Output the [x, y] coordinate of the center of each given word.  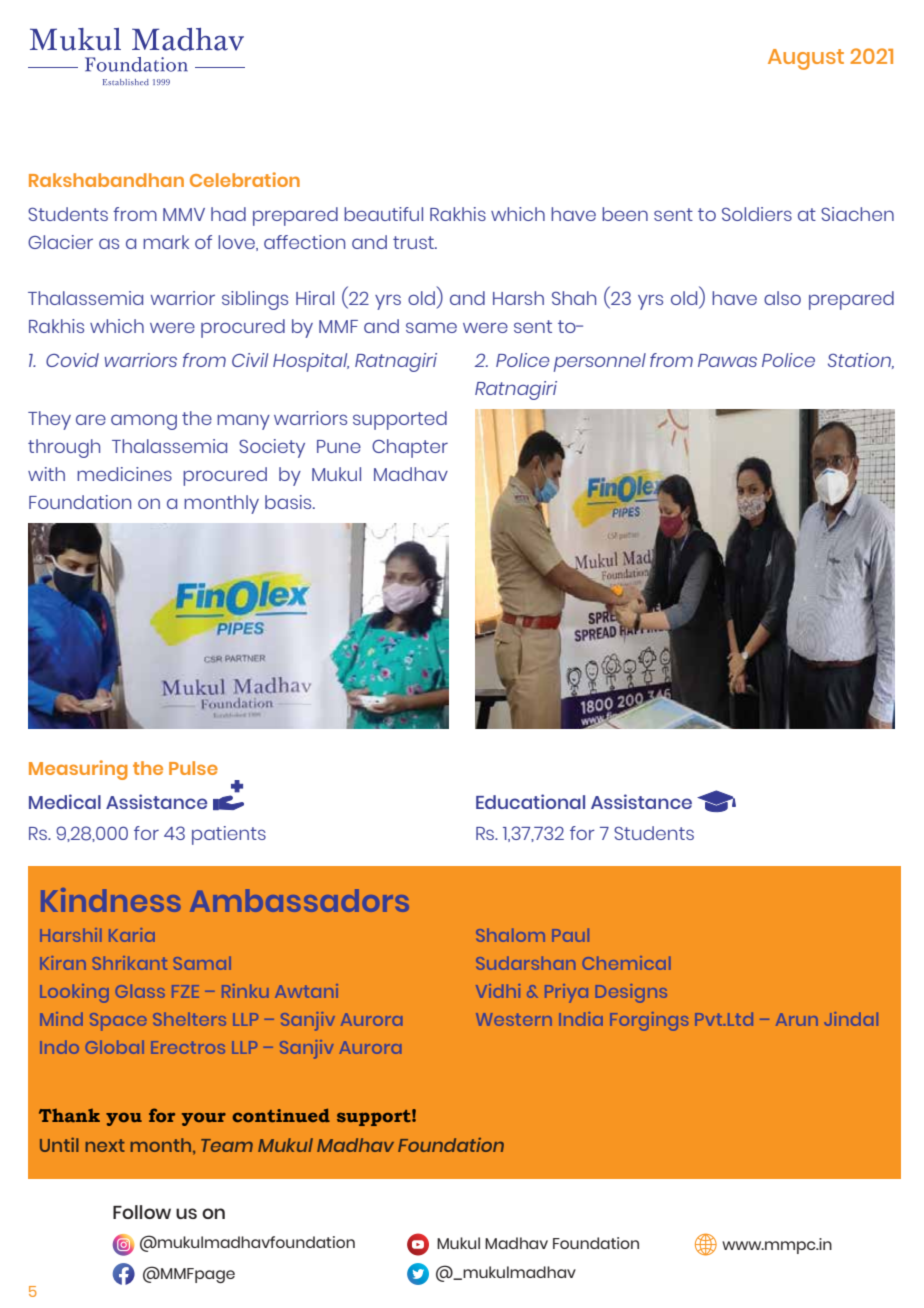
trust [414, 242]
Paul [570, 935]
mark [166, 242]
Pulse [193, 768]
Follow [142, 1212]
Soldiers [757, 214]
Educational [530, 801]
